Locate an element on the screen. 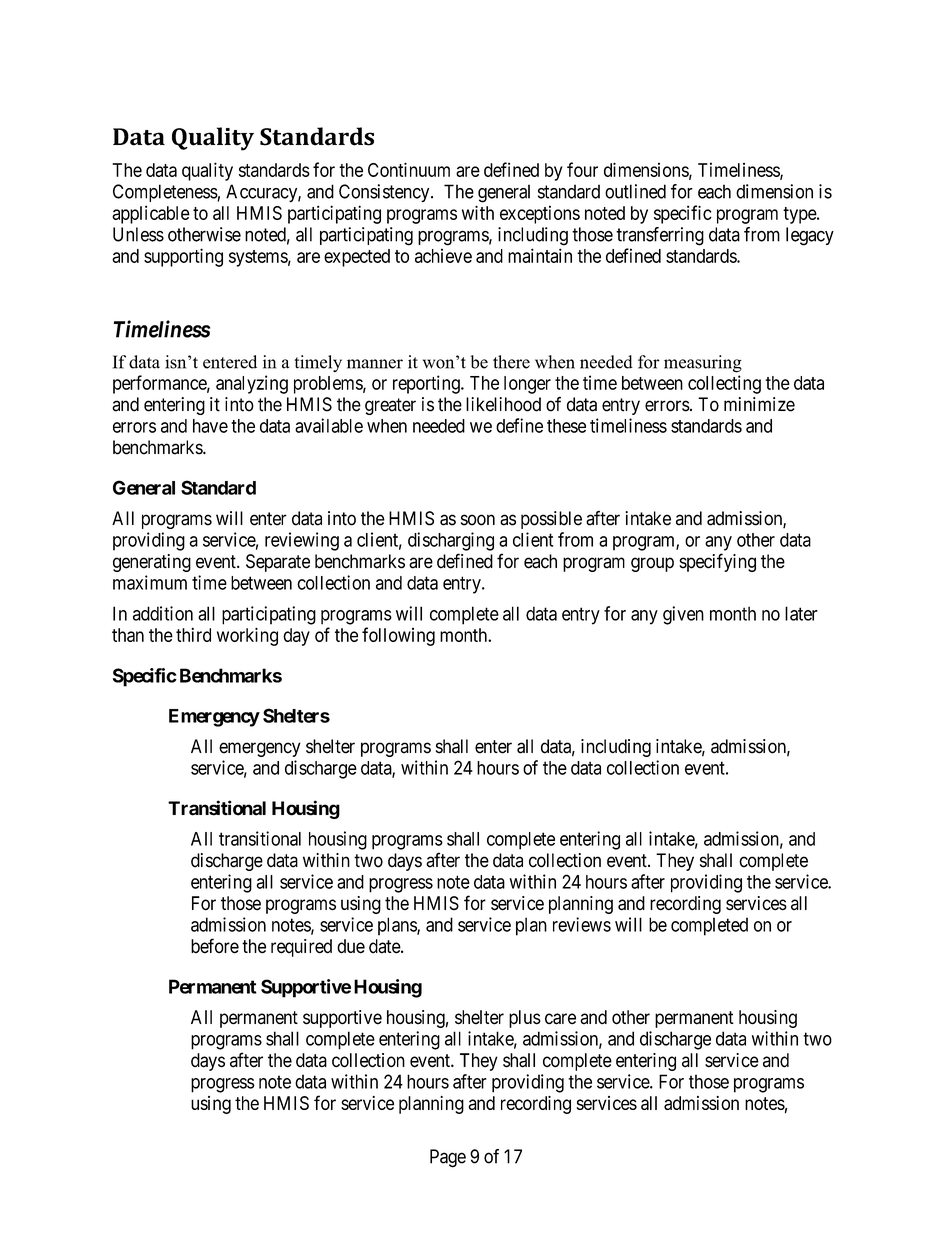  plus is located at coordinates (525, 1019).
